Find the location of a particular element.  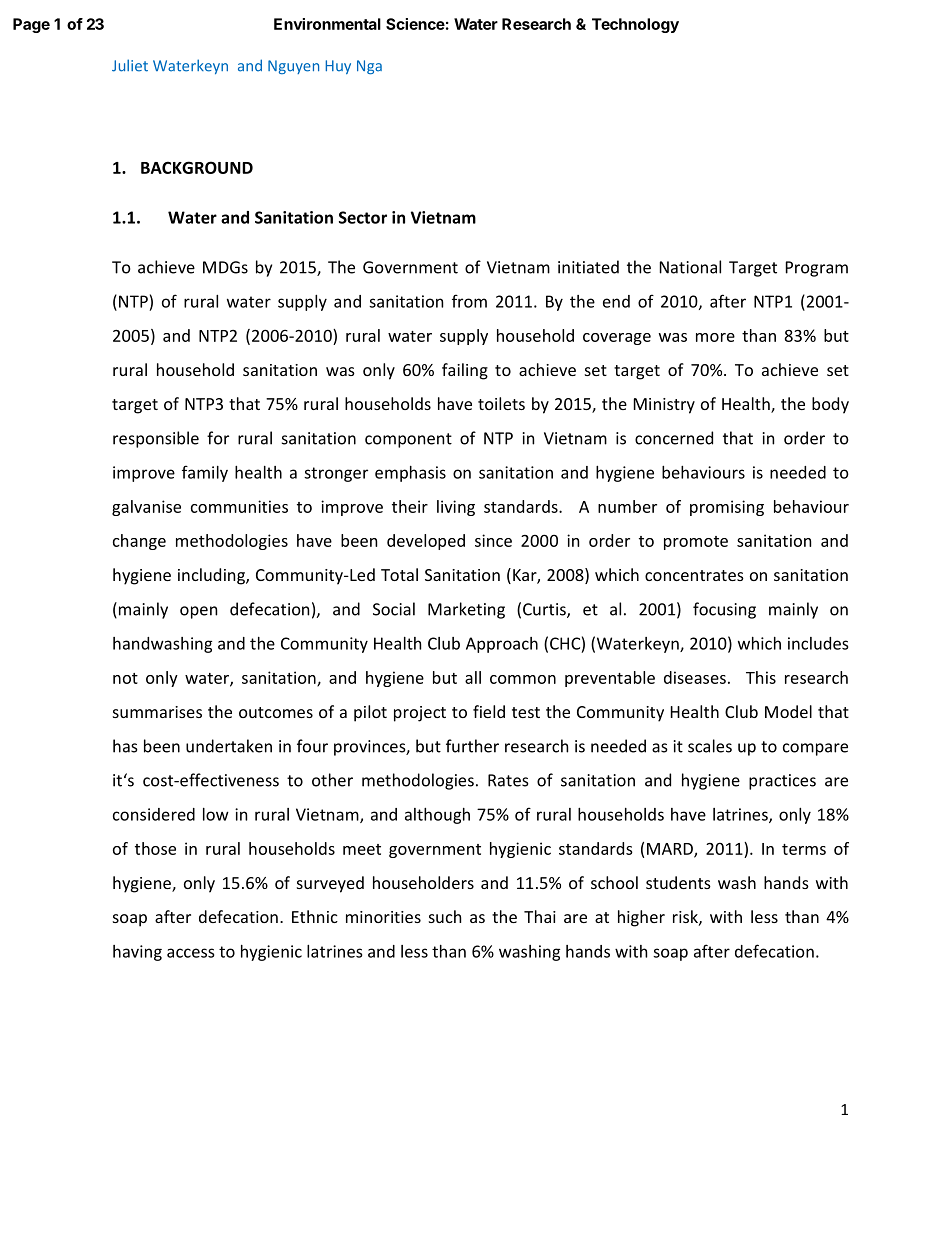

project is located at coordinates (420, 714).
